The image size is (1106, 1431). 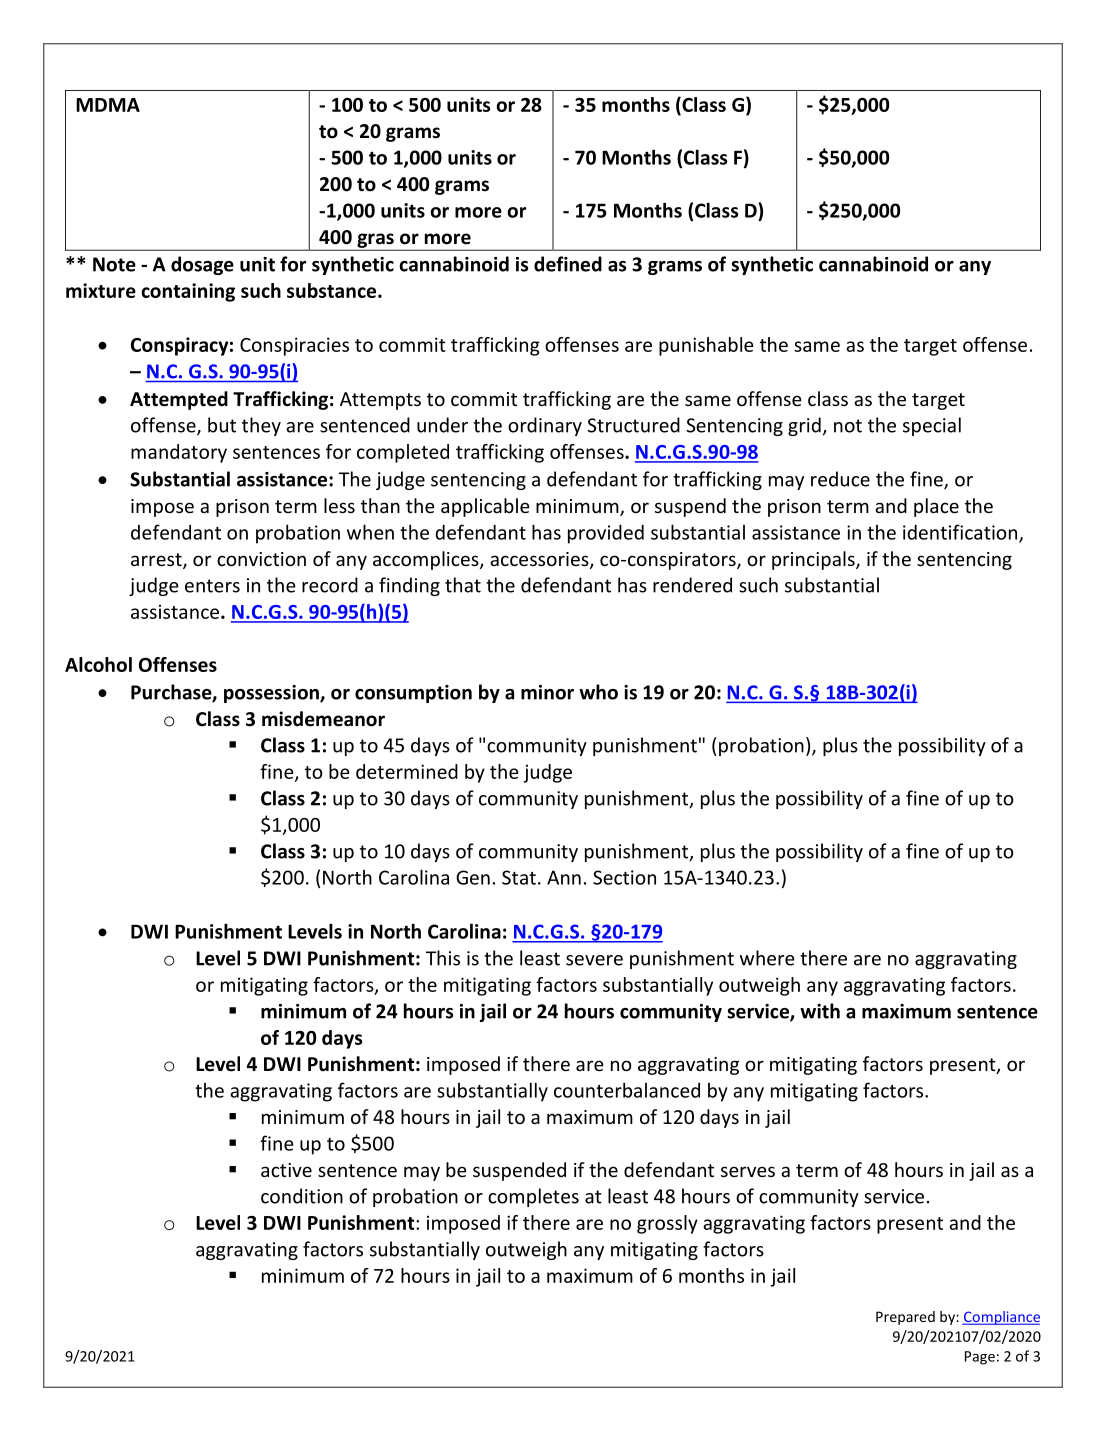 What do you see at coordinates (936, 507) in the screenshot?
I see `place` at bounding box center [936, 507].
